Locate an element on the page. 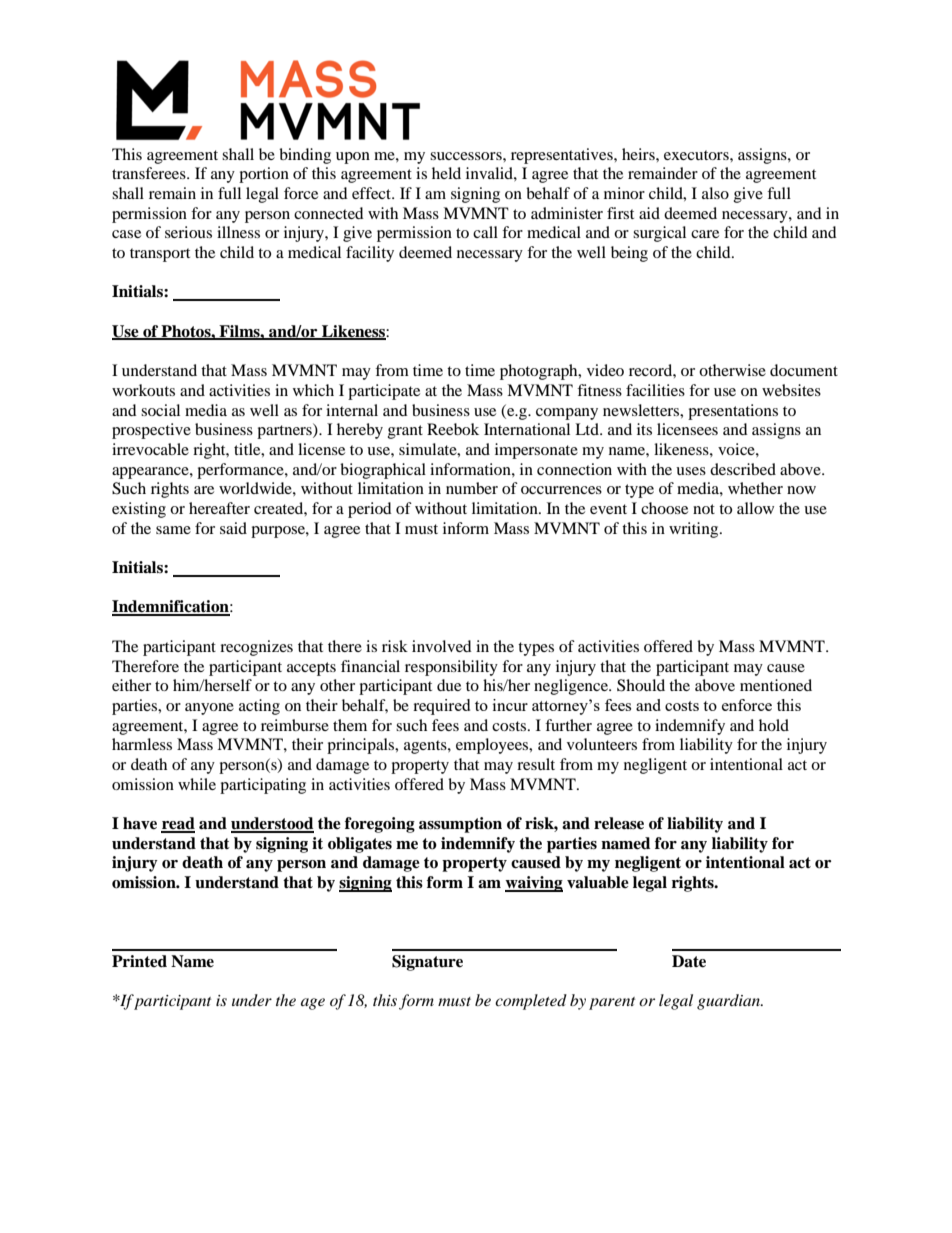  also is located at coordinates (715, 193).
